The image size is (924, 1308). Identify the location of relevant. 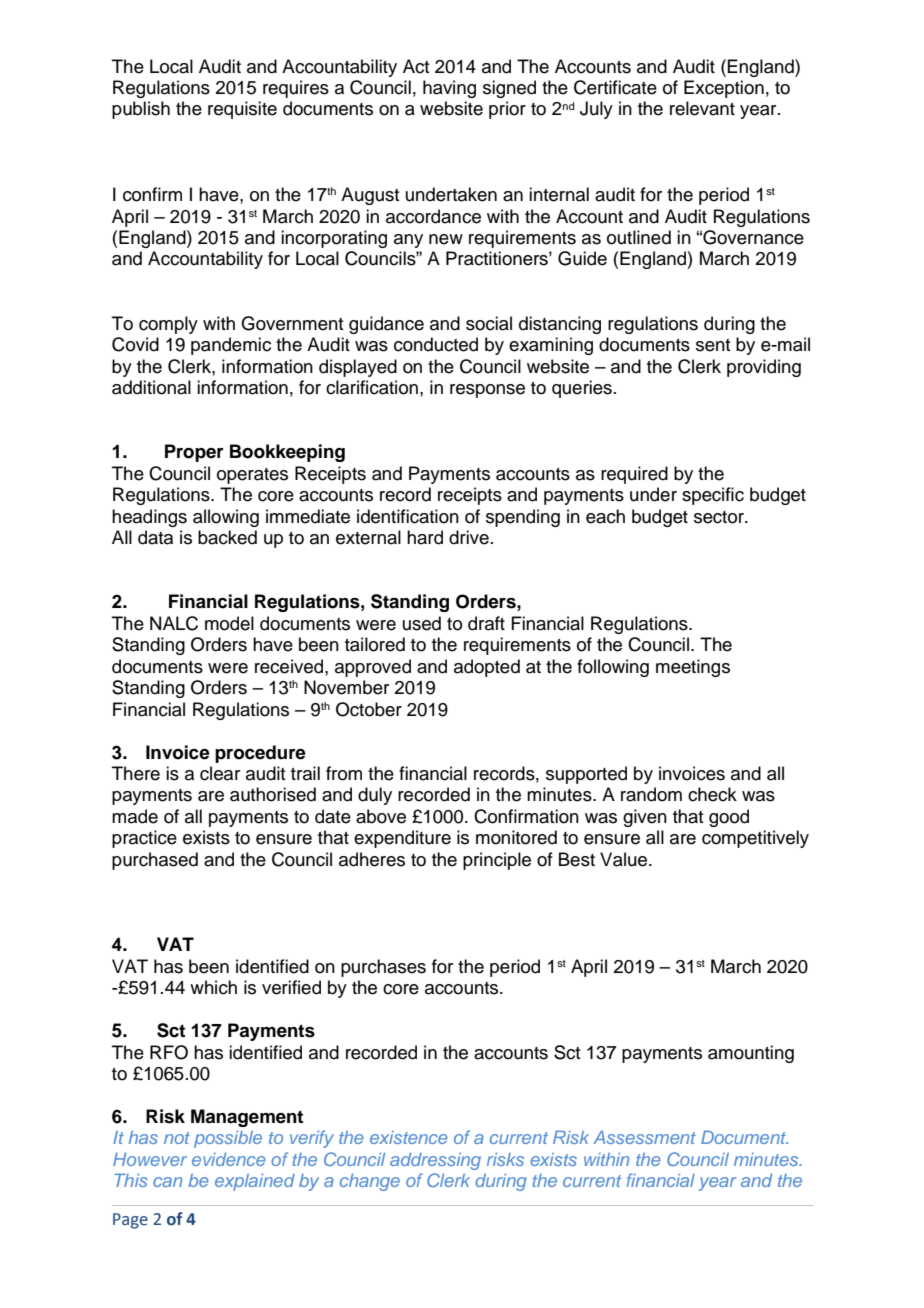
(702, 108).
